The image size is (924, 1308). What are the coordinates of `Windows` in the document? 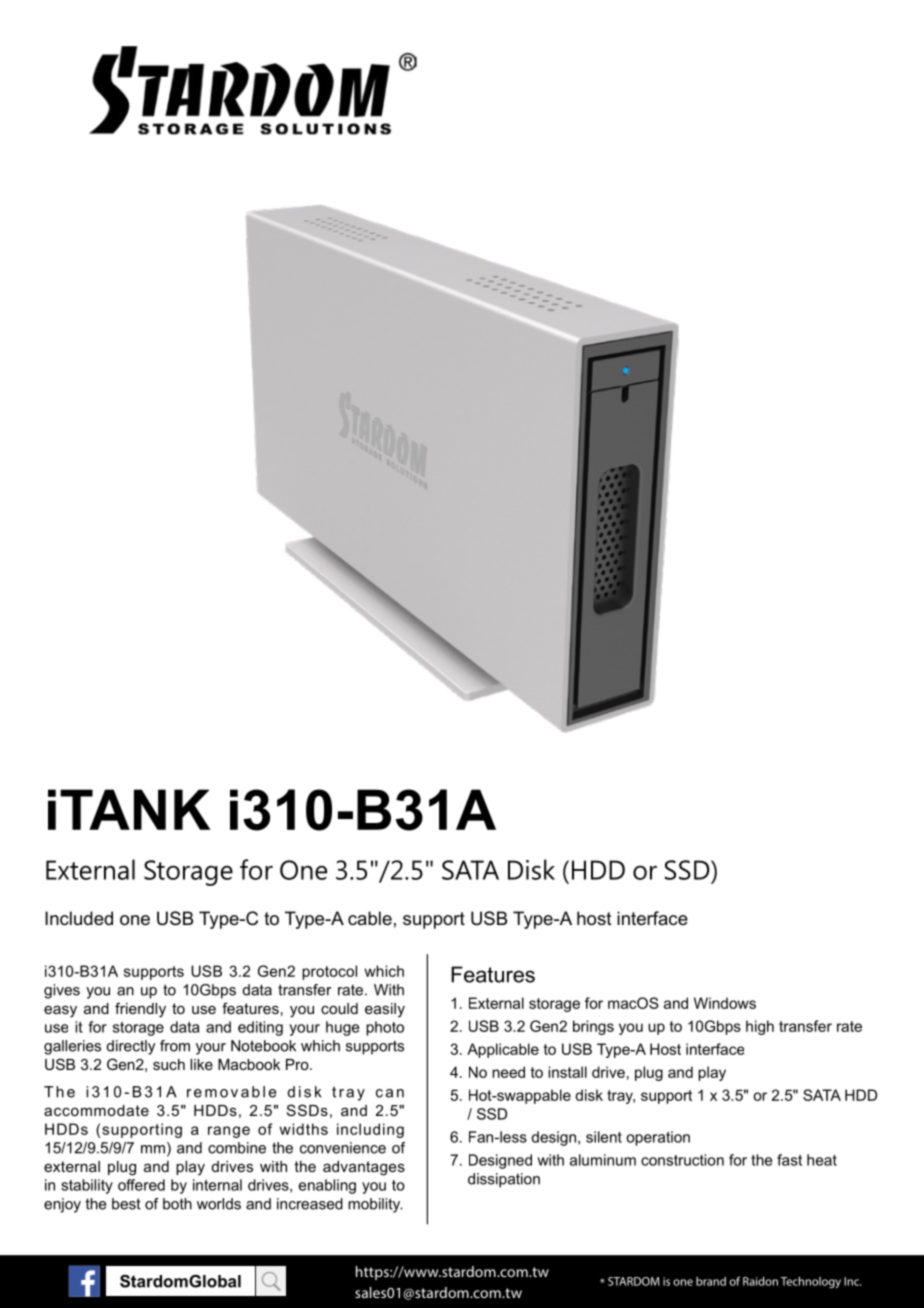 It's located at (725, 1003).
